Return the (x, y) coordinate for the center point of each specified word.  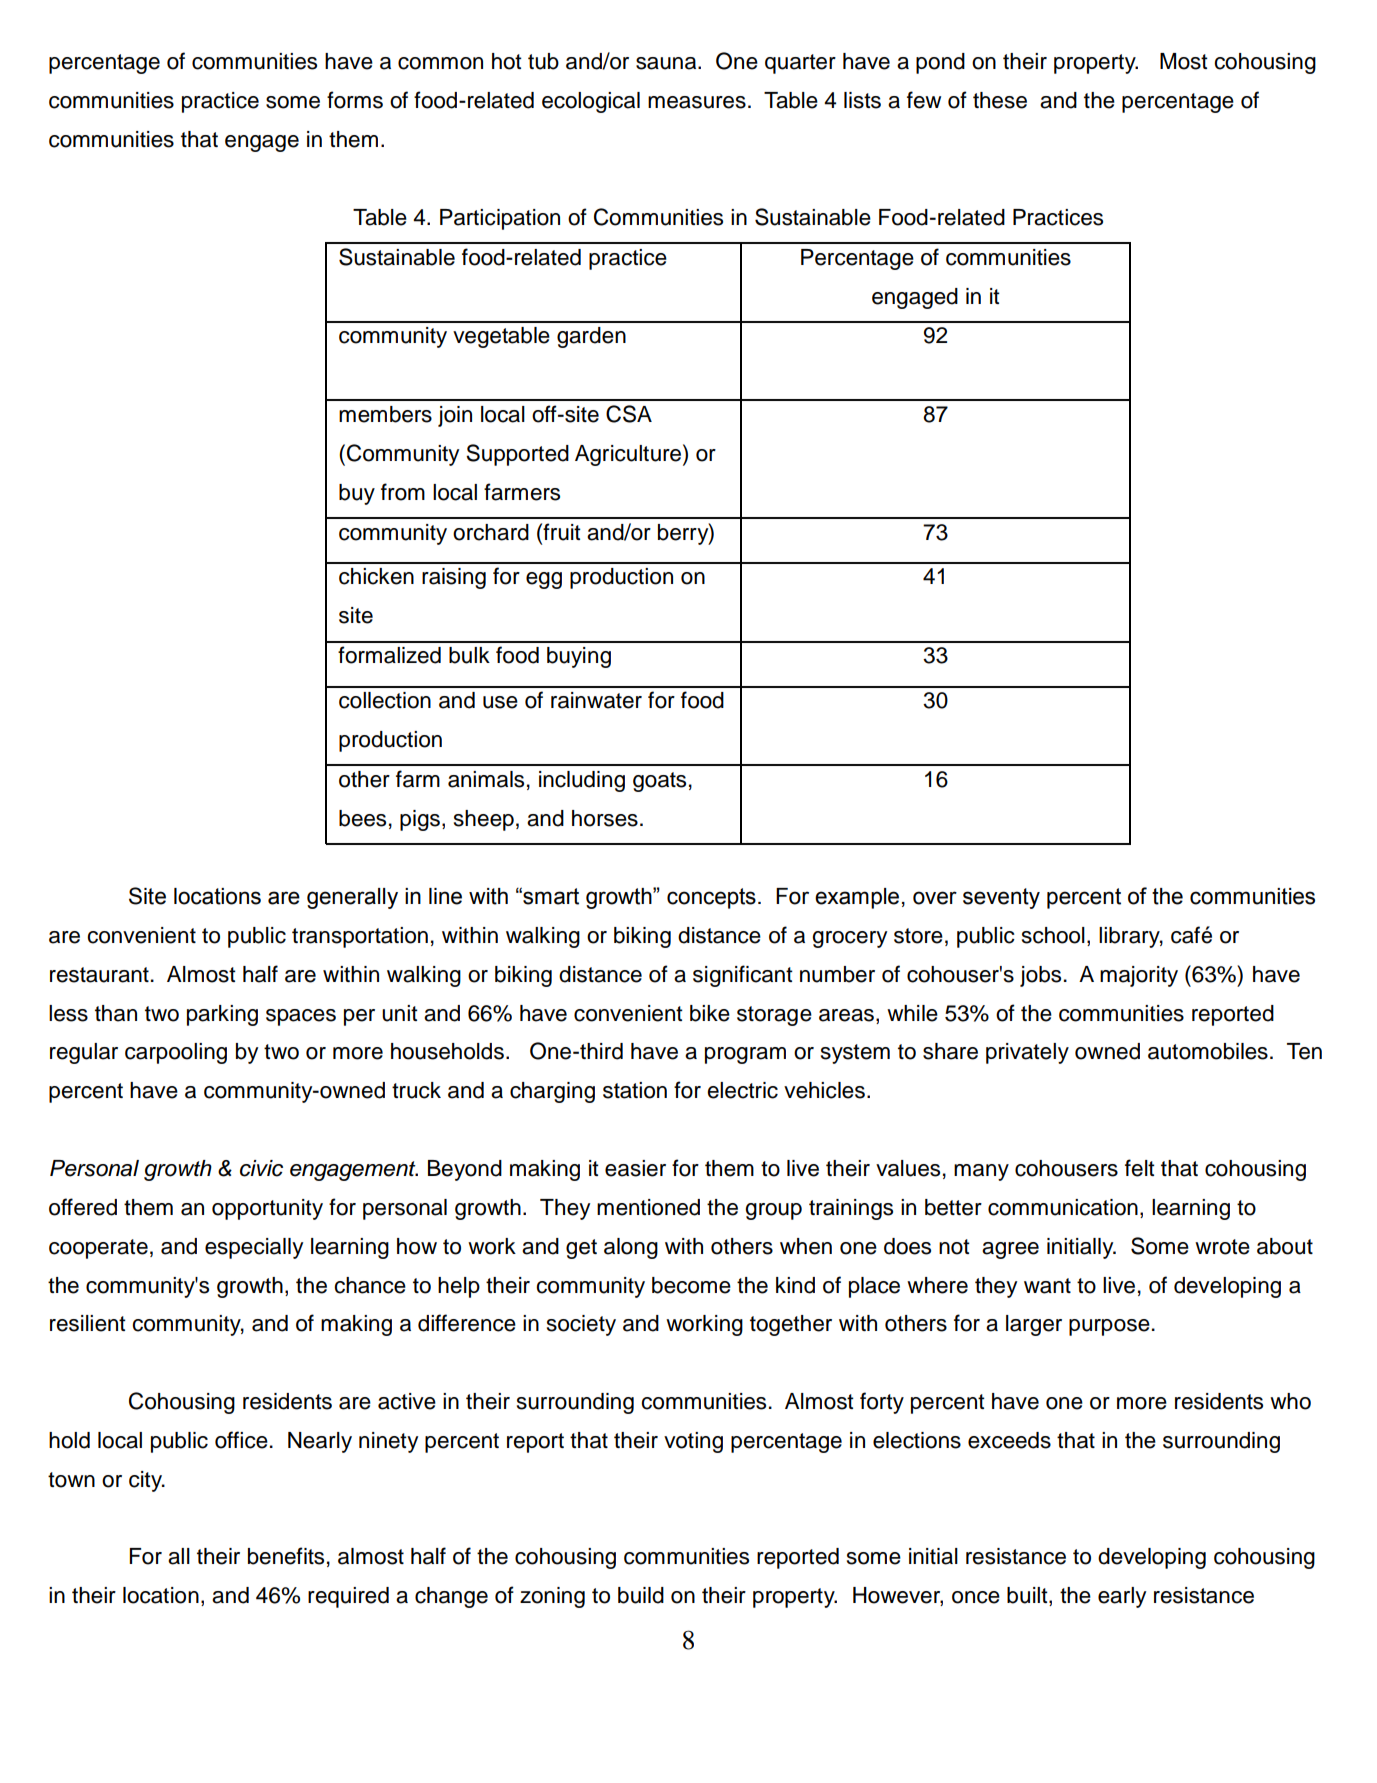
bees (362, 818)
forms (355, 100)
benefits (286, 1556)
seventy (1001, 898)
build (641, 1595)
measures (697, 102)
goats (659, 782)
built (1028, 1596)
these (1000, 100)
